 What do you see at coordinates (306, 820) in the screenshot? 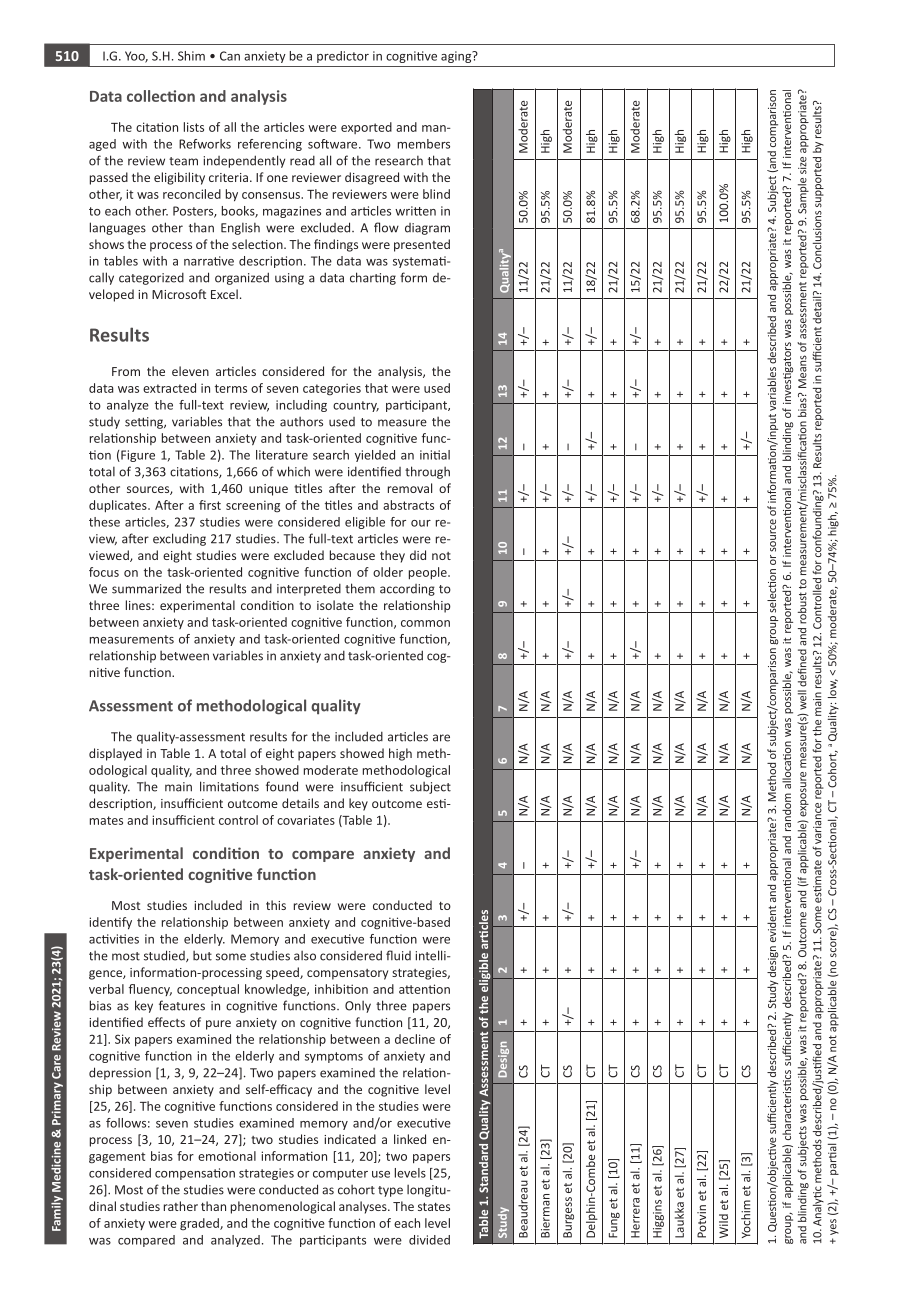
I see `covariates` at bounding box center [306, 820].
